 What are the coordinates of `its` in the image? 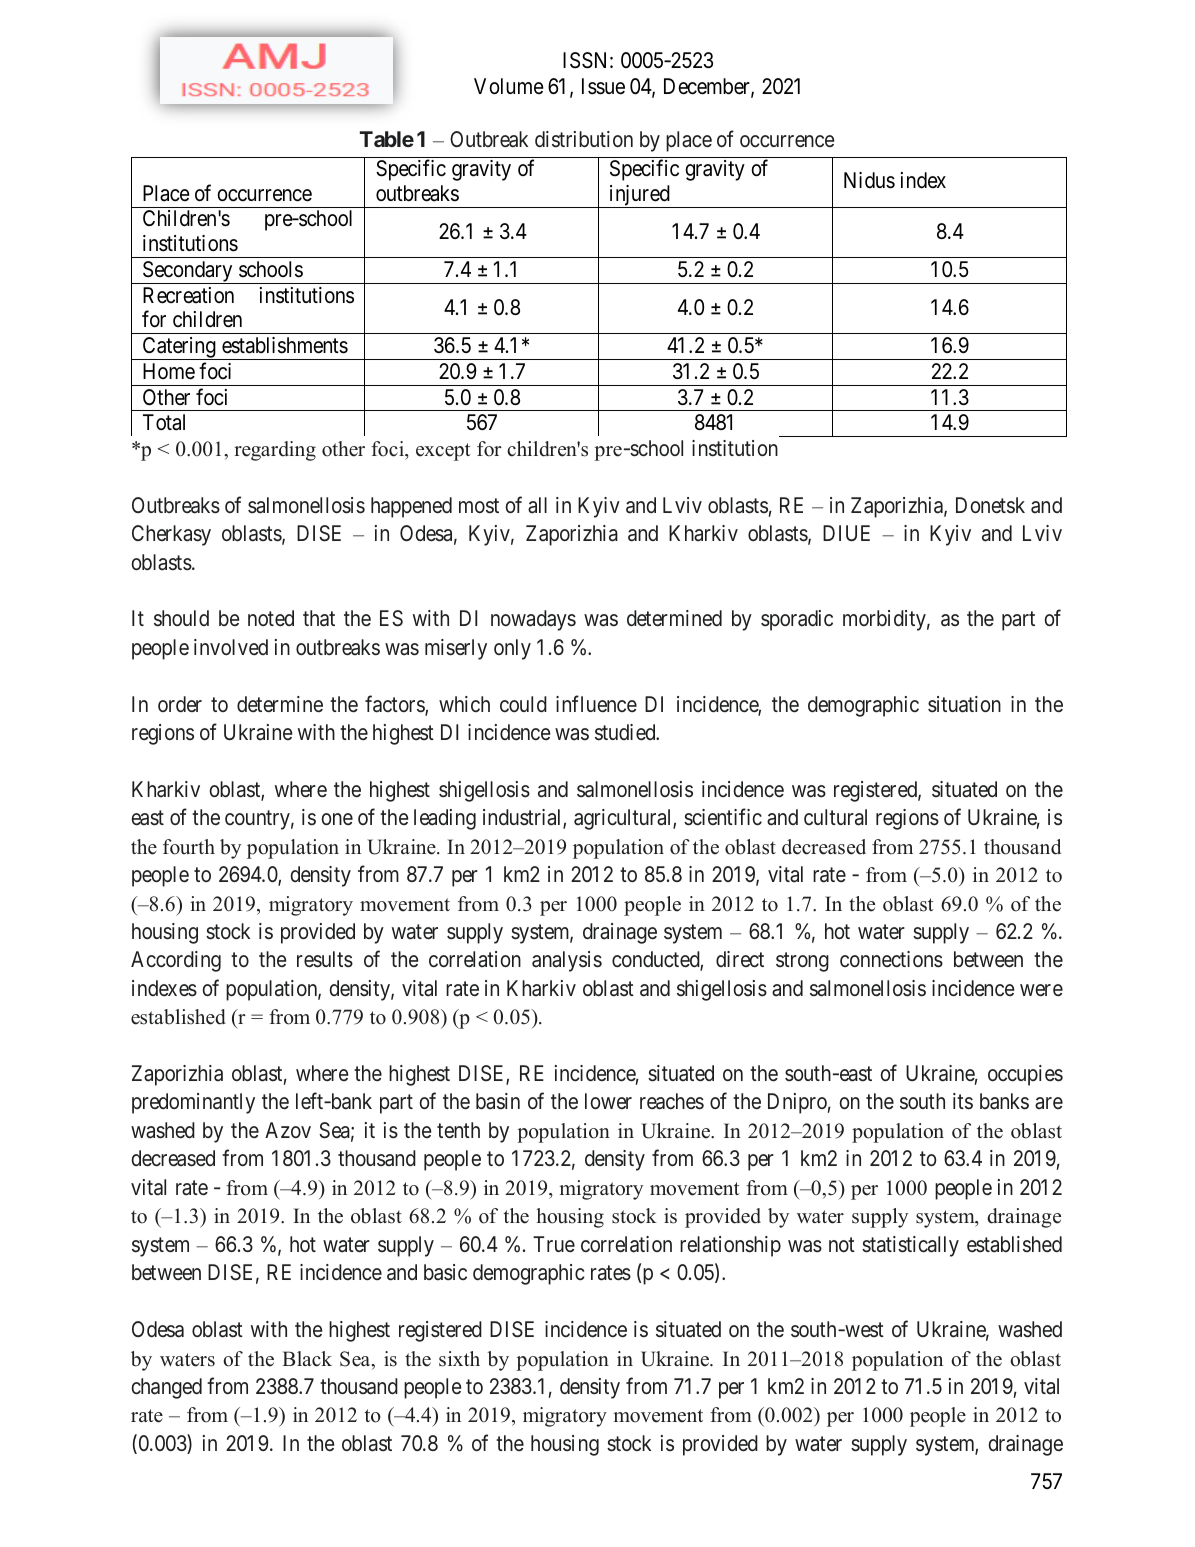 It's located at (963, 1101).
